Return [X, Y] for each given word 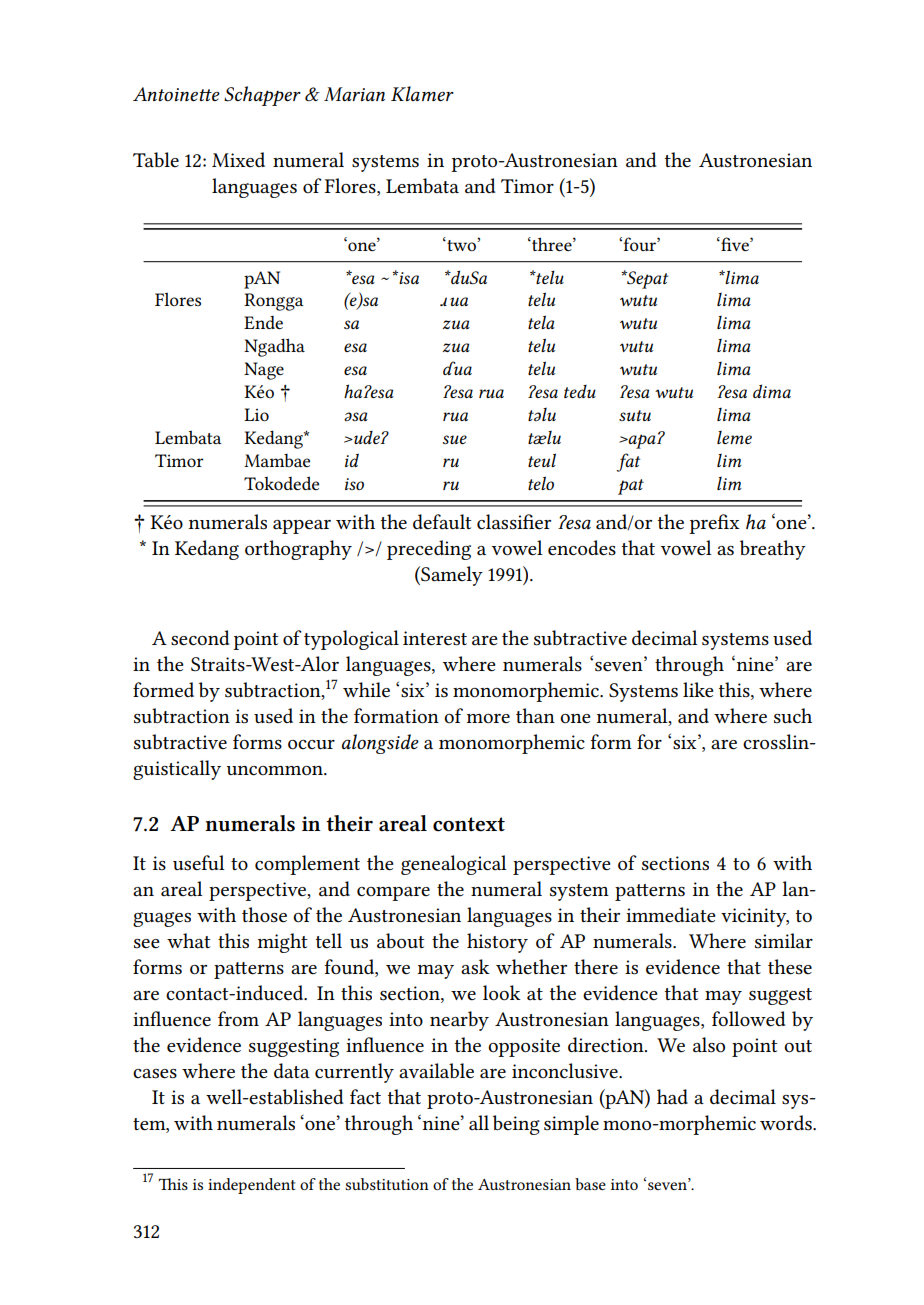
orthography [298, 550]
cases [155, 1074]
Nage [264, 371]
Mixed [238, 159]
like [698, 690]
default [442, 522]
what [189, 940]
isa [408, 278]
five [735, 244]
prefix [714, 524]
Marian [354, 94]
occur [311, 745]
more [488, 719]
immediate [671, 915]
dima [772, 391]
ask [475, 967]
